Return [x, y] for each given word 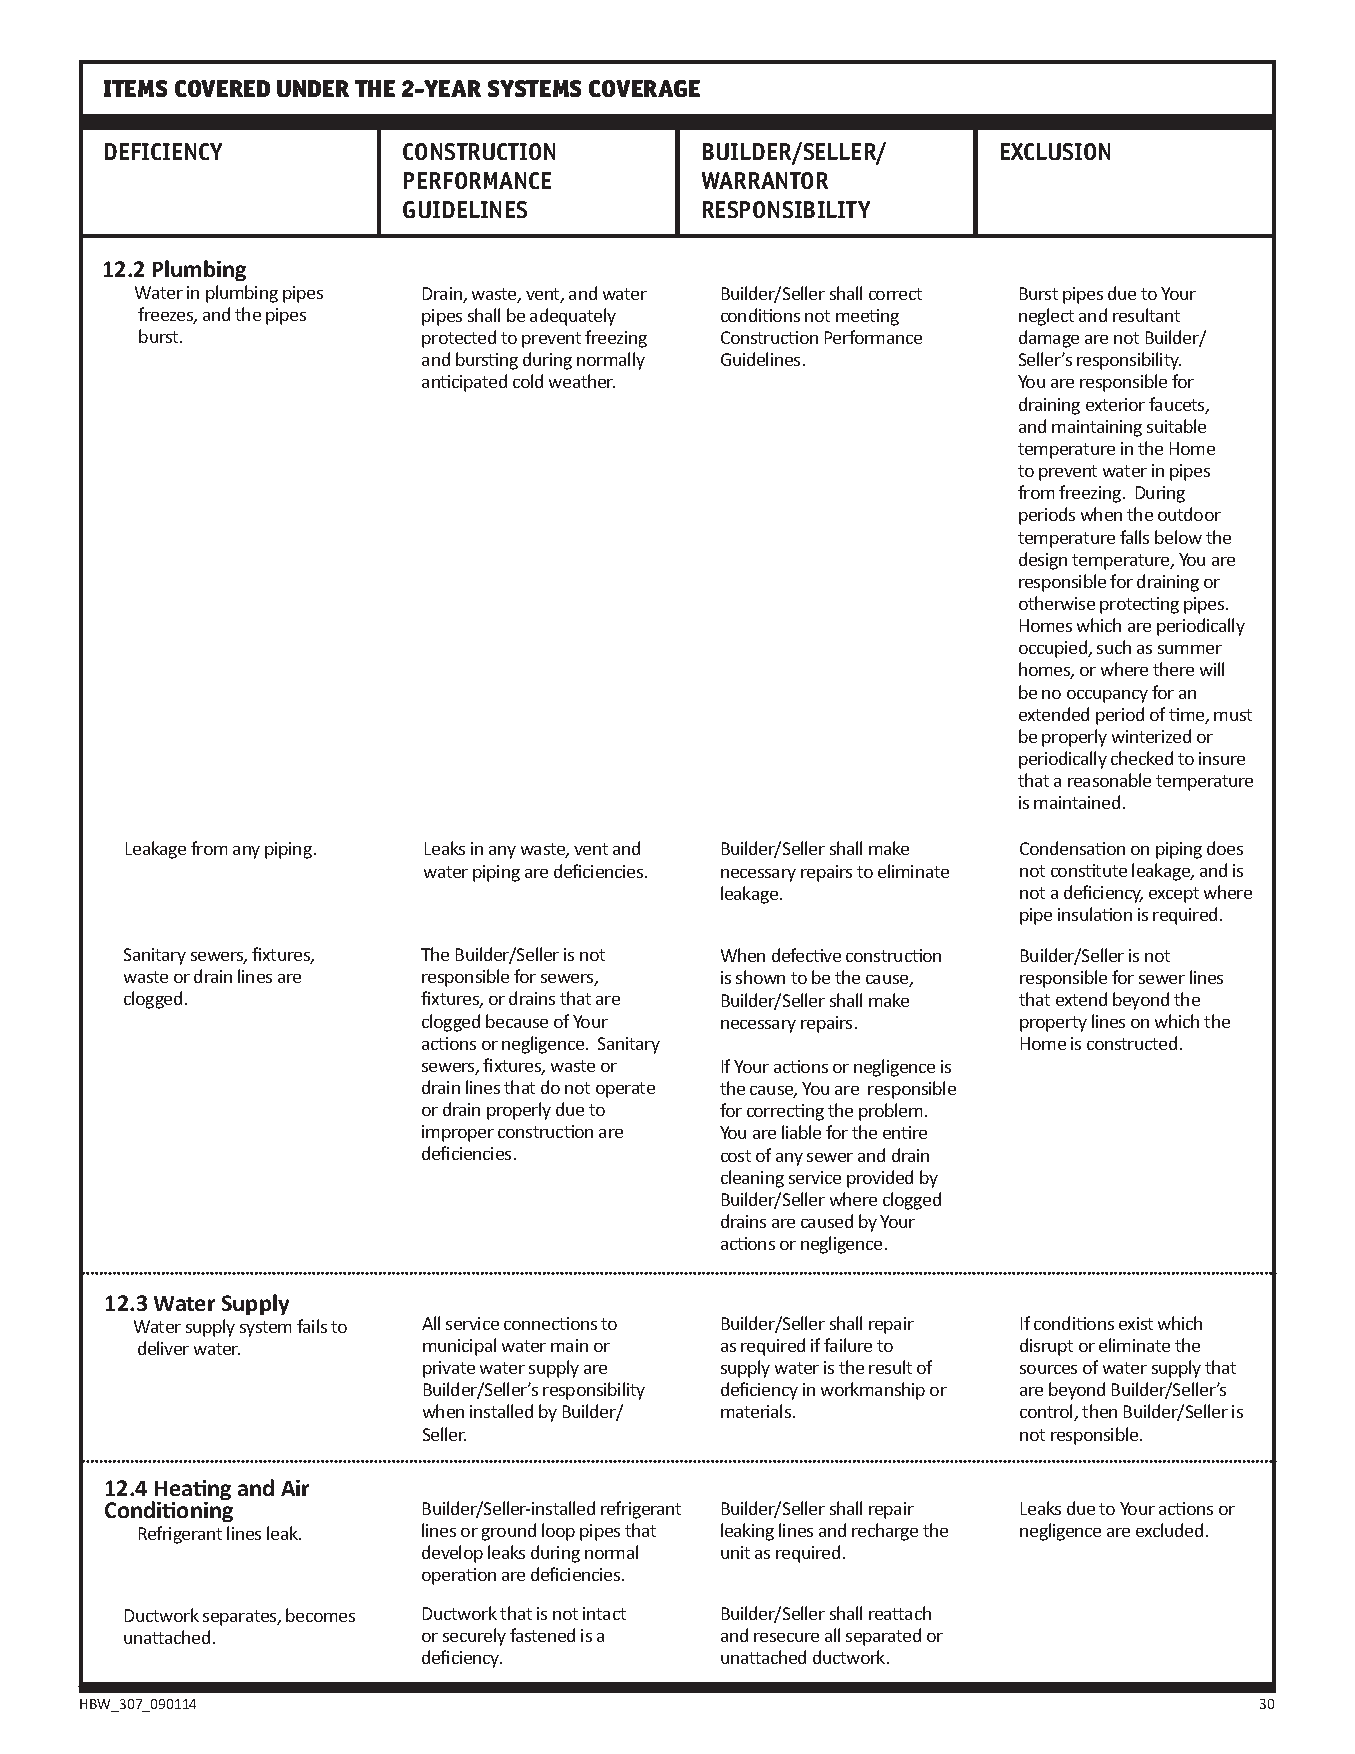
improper [458, 1133]
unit [735, 1552]
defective [806, 955]
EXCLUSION [1055, 151]
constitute [1089, 870]
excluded [1169, 1530]
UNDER [313, 88]
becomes [320, 1615]
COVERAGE [644, 88]
